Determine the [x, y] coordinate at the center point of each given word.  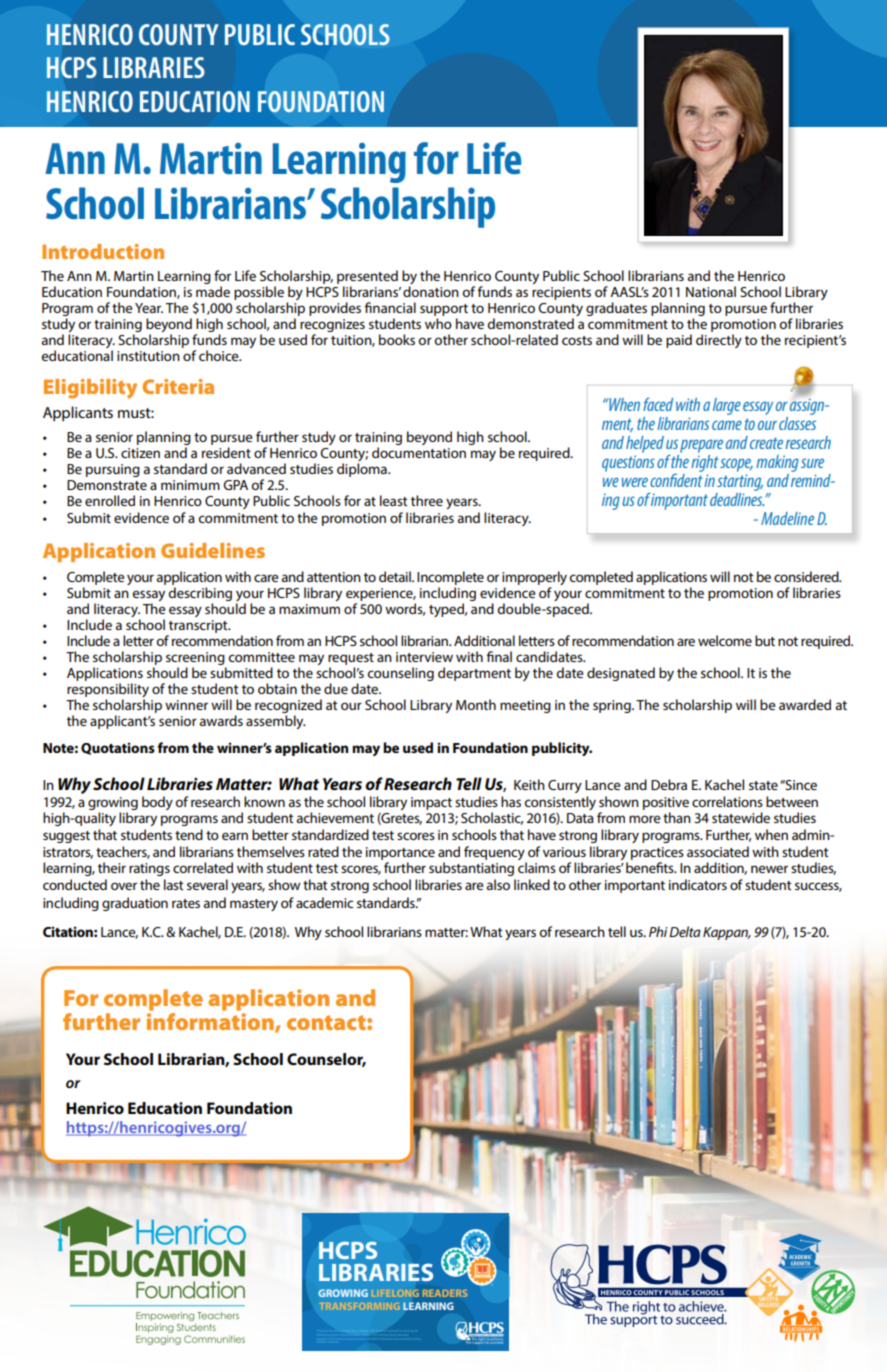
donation [431, 291]
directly [719, 341]
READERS [445, 1293]
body [157, 803]
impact [431, 803]
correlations [727, 801]
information [211, 1023]
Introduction [103, 251]
